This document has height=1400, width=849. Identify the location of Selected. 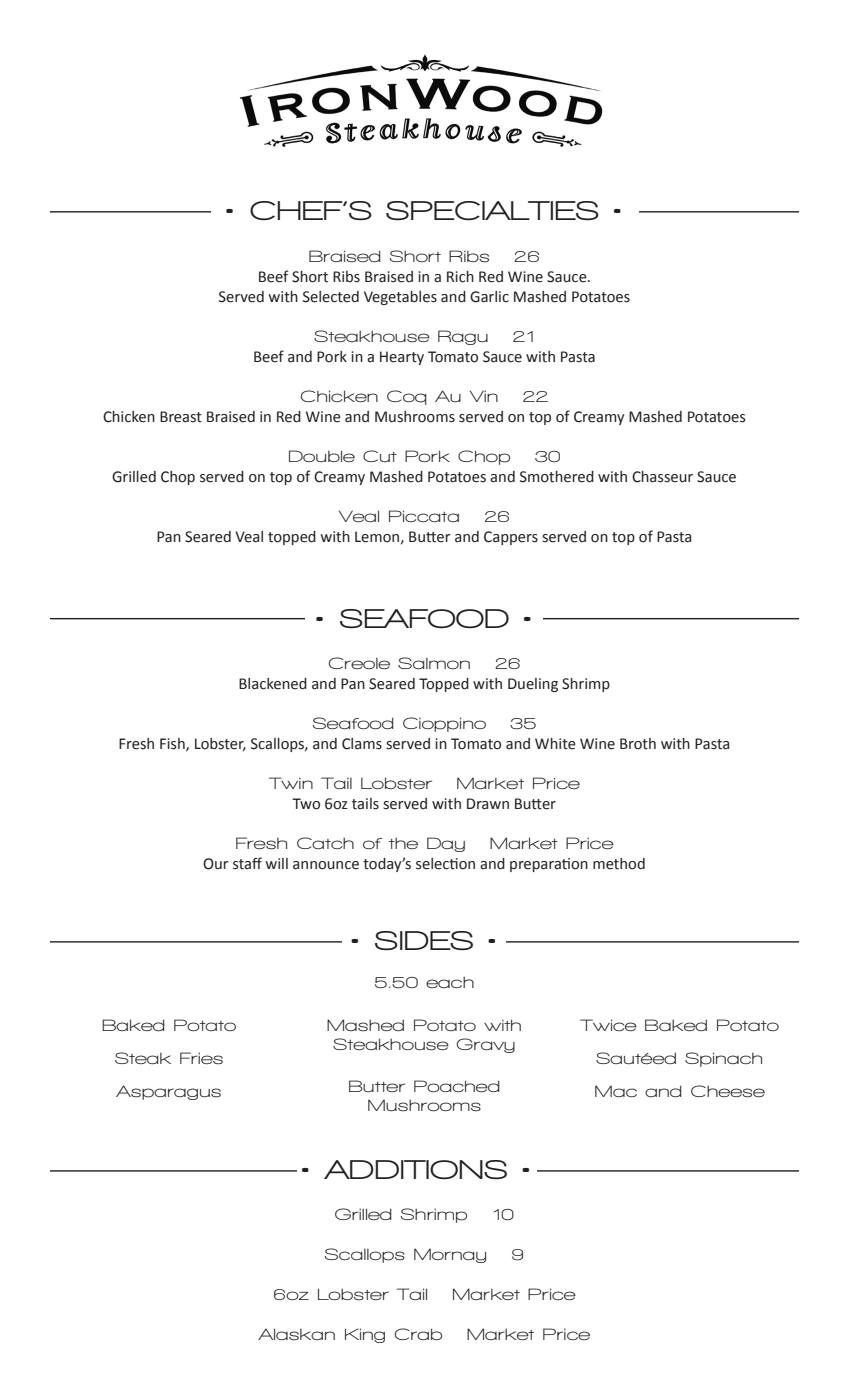
(331, 297).
